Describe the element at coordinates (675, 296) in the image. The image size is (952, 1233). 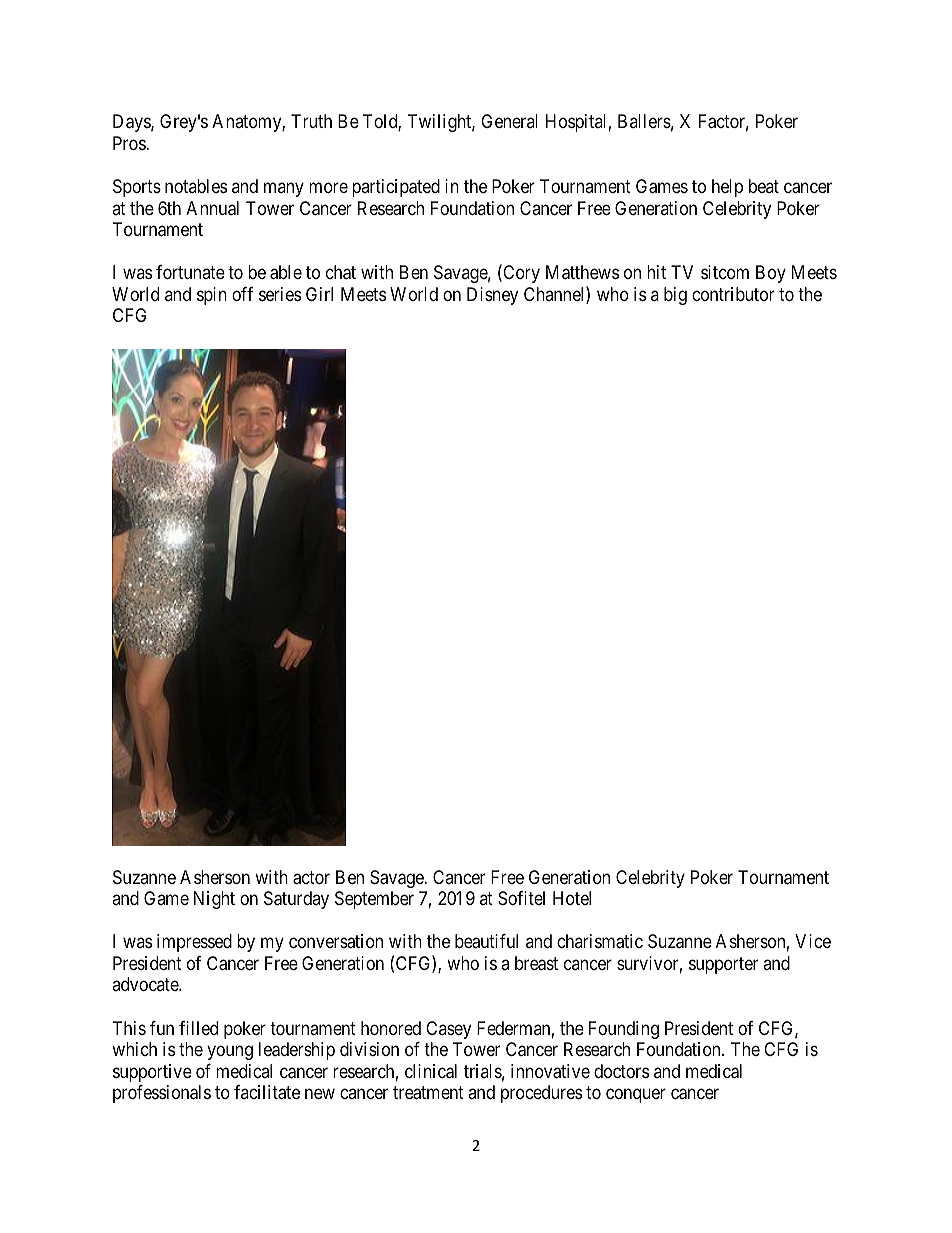
I see `big` at that location.
